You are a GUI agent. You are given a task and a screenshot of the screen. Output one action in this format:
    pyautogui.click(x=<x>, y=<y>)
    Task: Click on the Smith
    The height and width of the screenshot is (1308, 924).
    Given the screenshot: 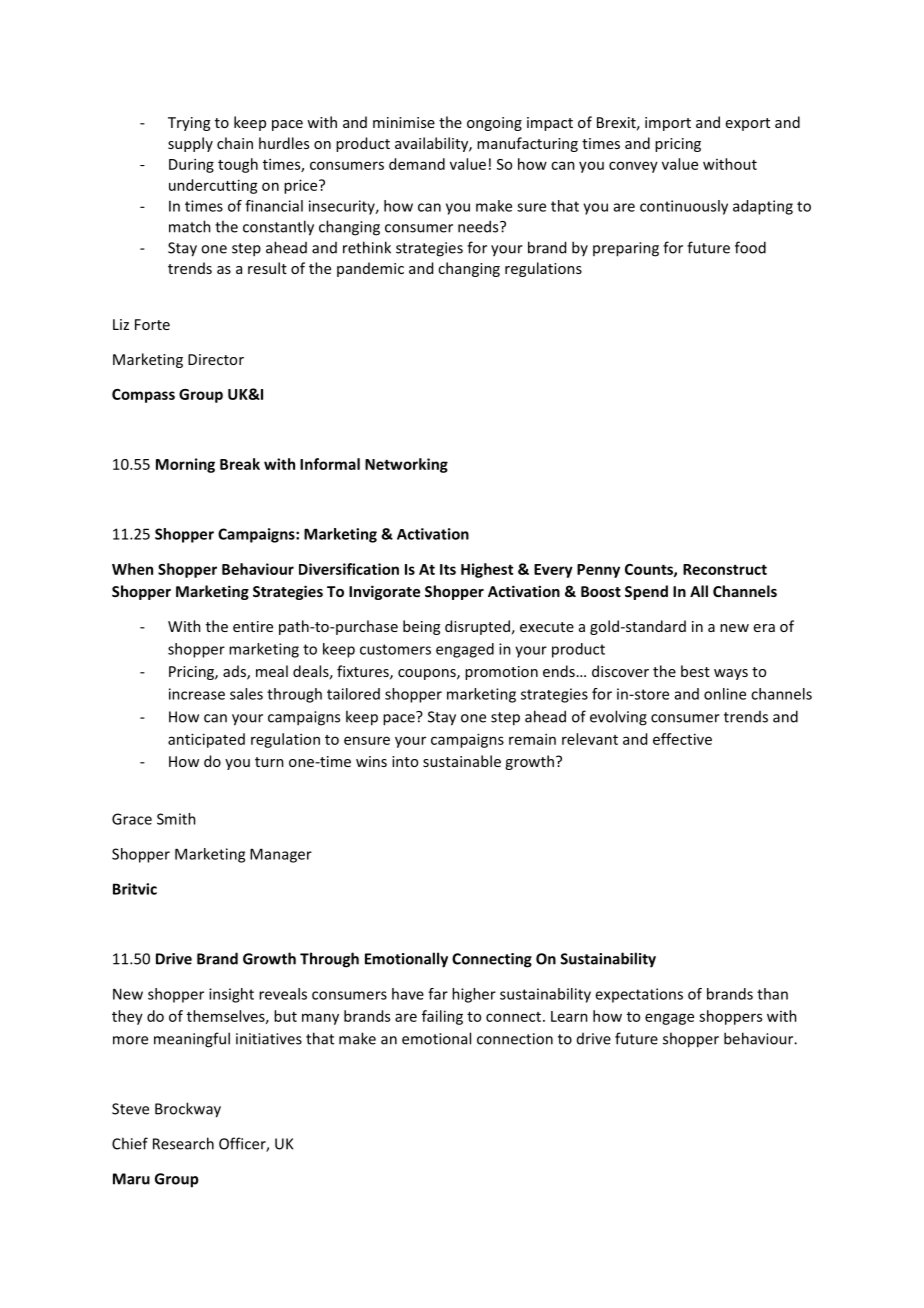 What is the action you would take?
    pyautogui.click(x=176, y=819)
